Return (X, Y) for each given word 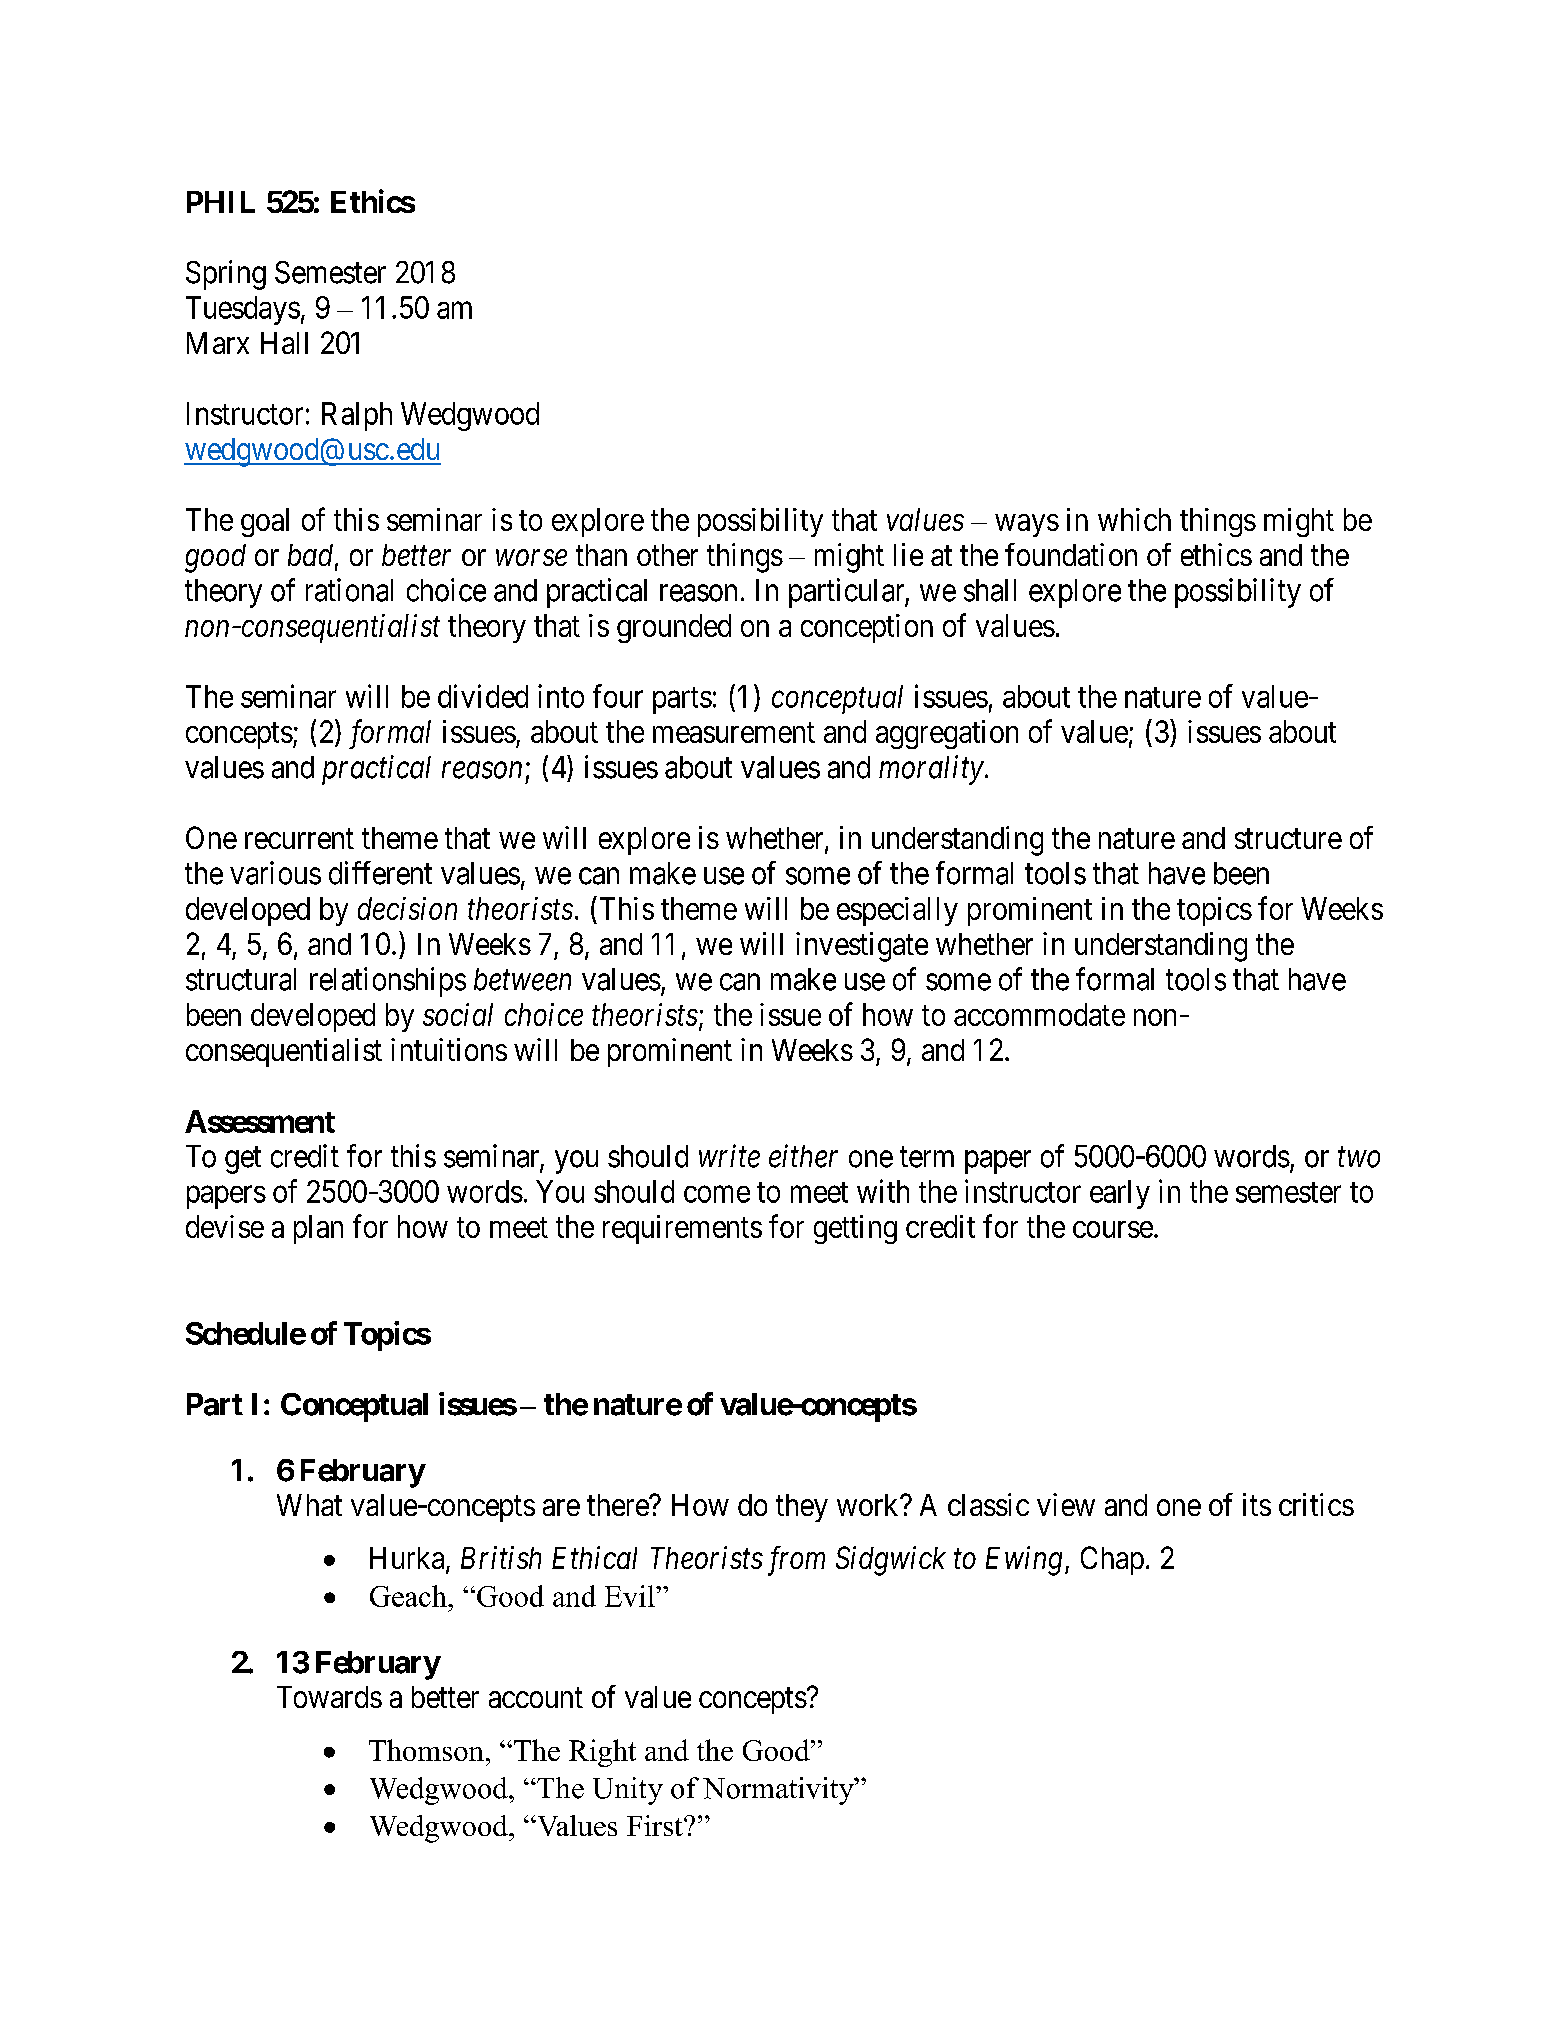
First (656, 1825)
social (458, 1014)
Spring (226, 275)
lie (908, 554)
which (1134, 519)
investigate (862, 947)
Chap (1112, 1560)
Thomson (426, 1750)
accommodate (1039, 1014)
